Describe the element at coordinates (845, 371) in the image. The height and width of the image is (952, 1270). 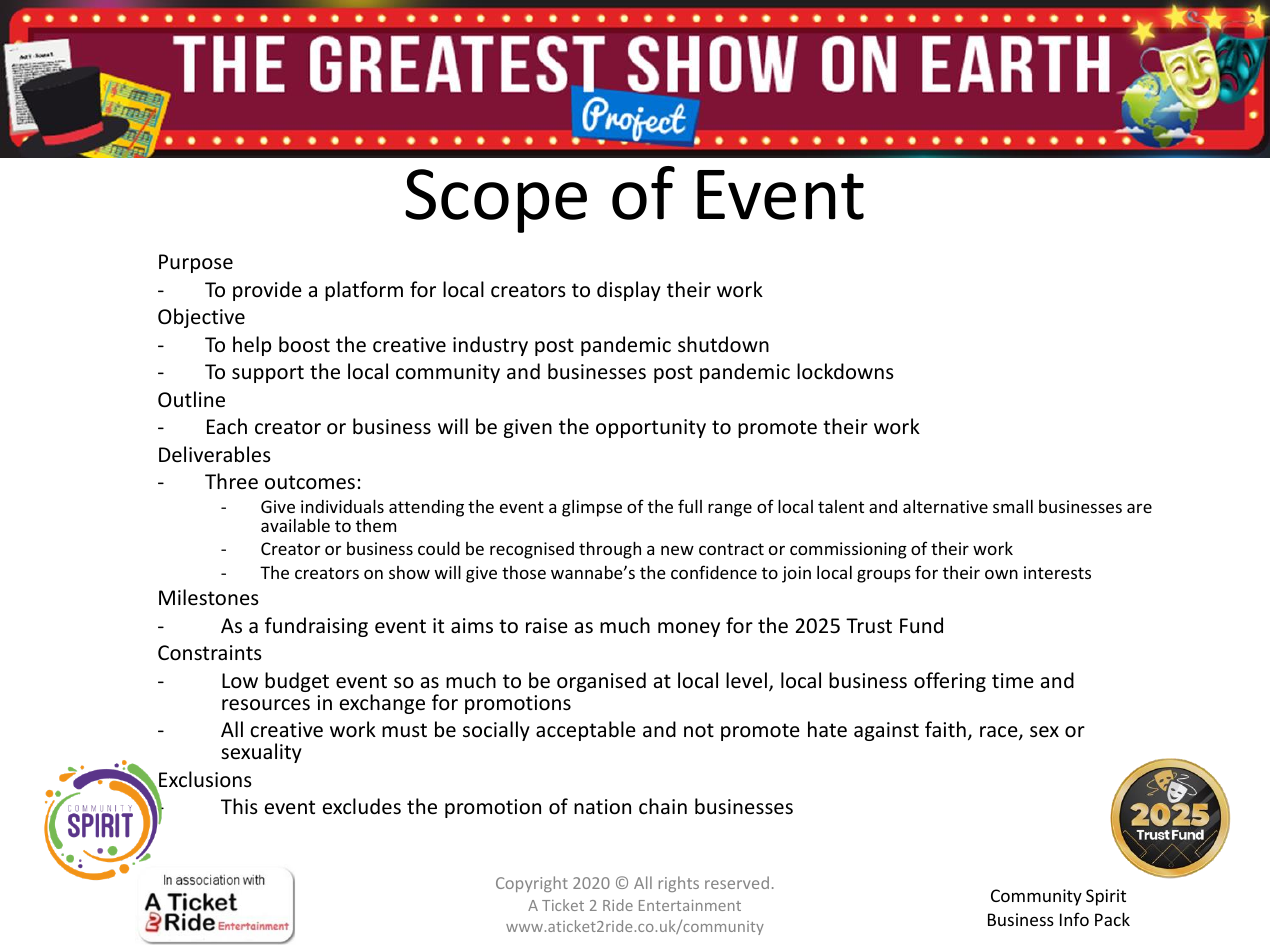
I see `lockdowns` at that location.
